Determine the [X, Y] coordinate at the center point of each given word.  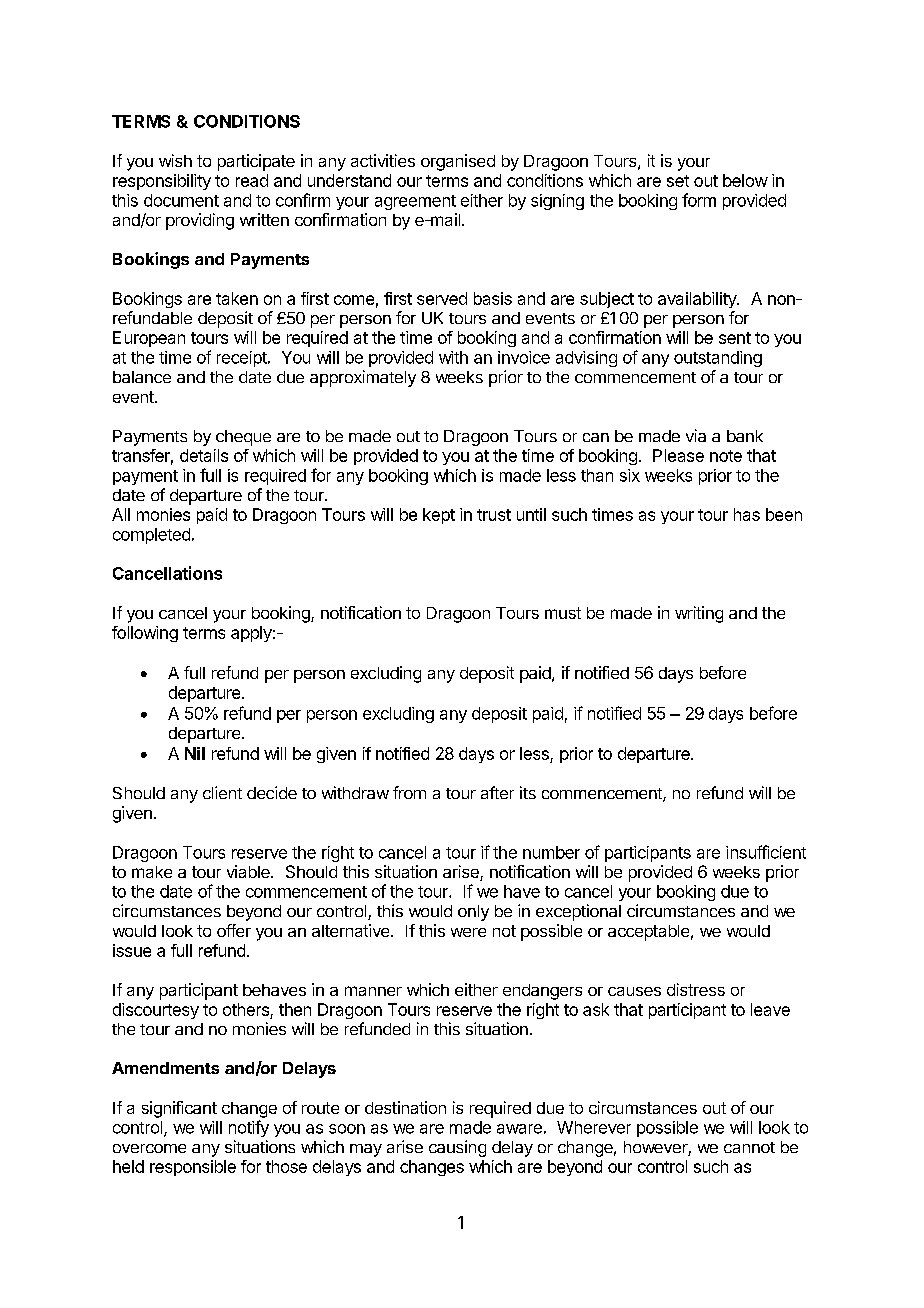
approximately [363, 378]
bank [745, 436]
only [473, 913]
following [145, 634]
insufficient [766, 852]
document [181, 200]
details [204, 455]
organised [458, 162]
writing [699, 614]
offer [234, 930]
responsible [193, 1168]
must [563, 613]
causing [457, 1148]
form [699, 200]
